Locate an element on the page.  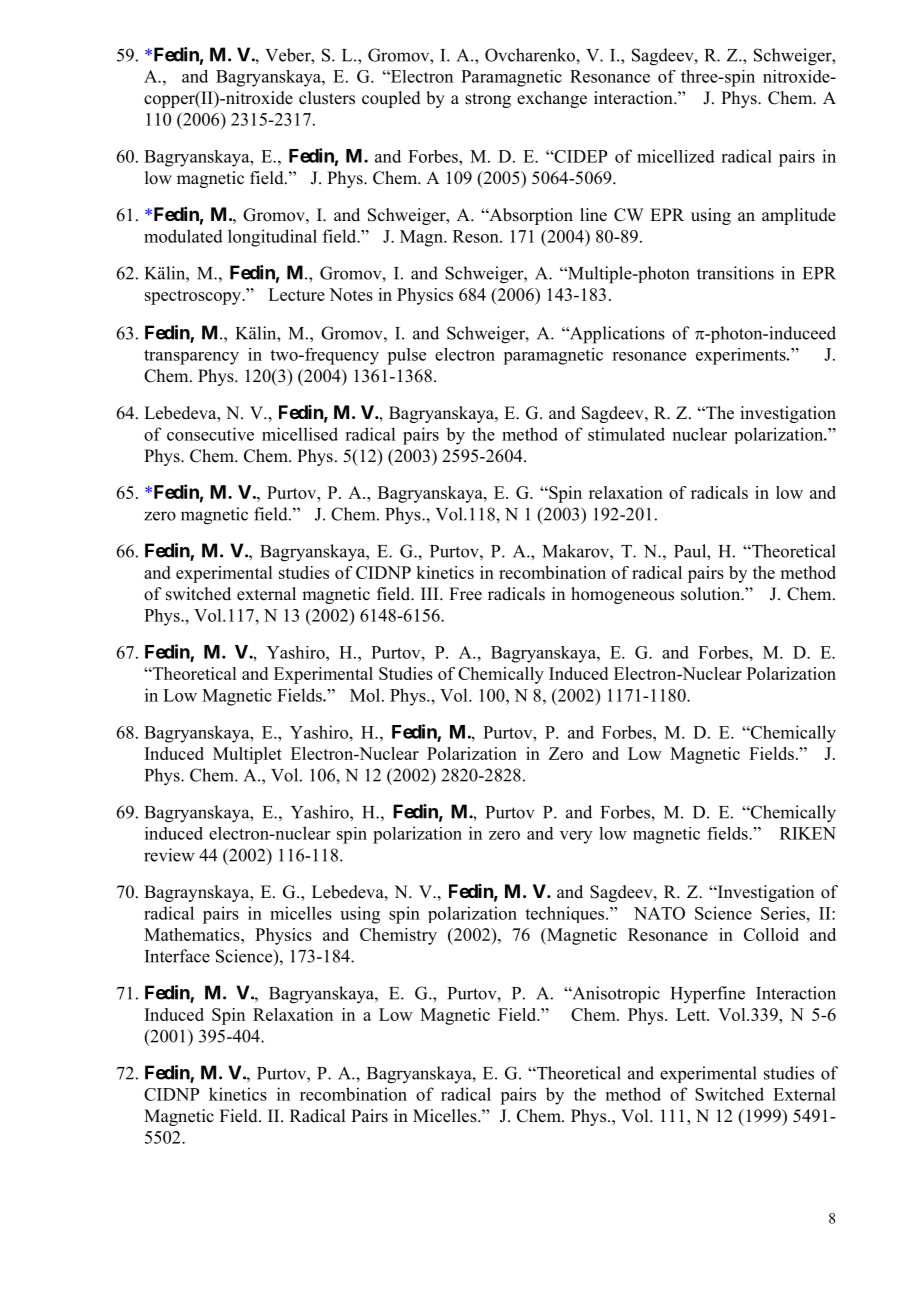
homogeneous is located at coordinates (622, 595).
